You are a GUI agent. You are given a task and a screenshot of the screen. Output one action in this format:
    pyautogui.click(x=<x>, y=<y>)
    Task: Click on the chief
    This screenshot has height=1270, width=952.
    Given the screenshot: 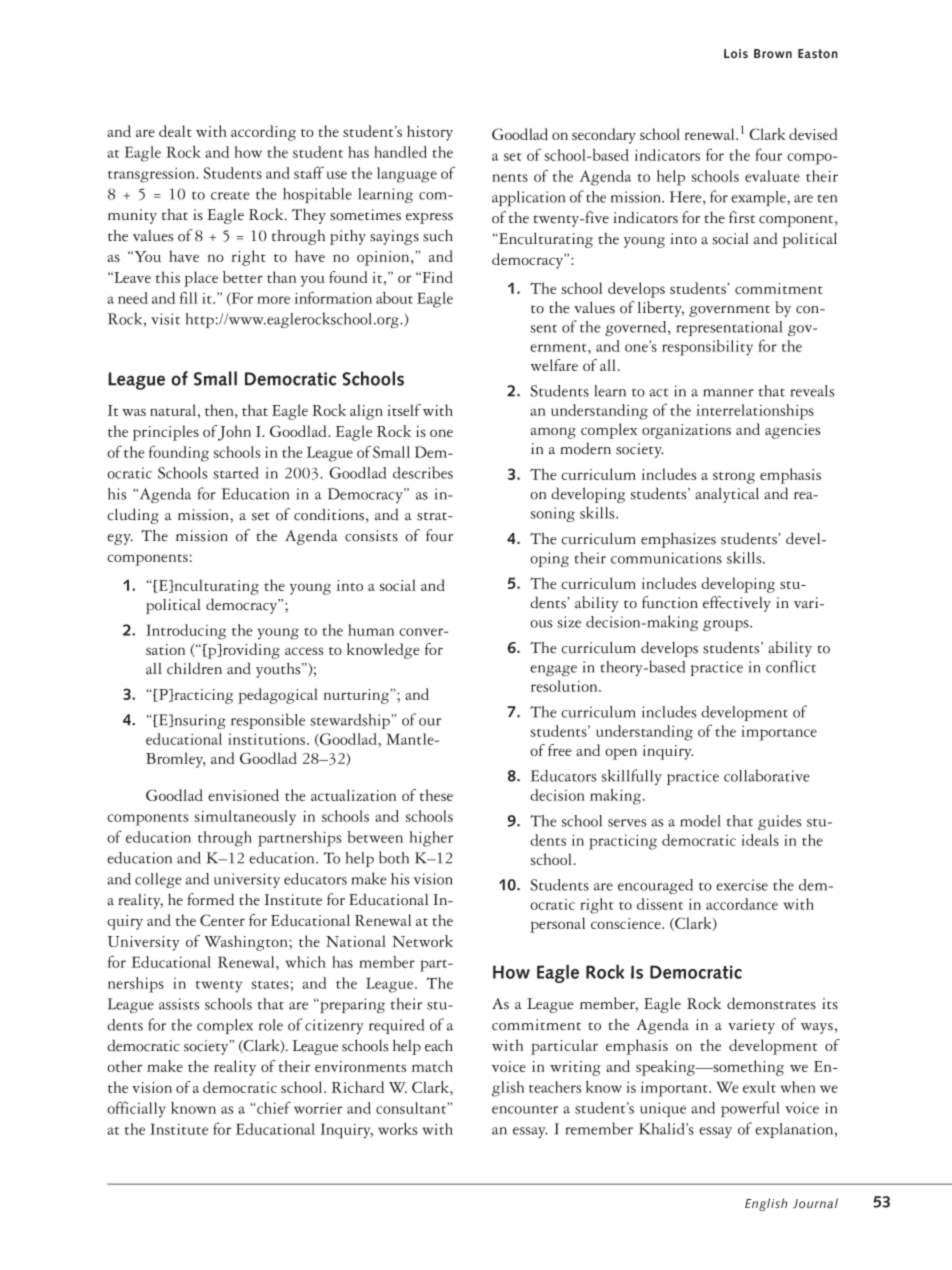 What is the action you would take?
    pyautogui.click(x=274, y=1107)
